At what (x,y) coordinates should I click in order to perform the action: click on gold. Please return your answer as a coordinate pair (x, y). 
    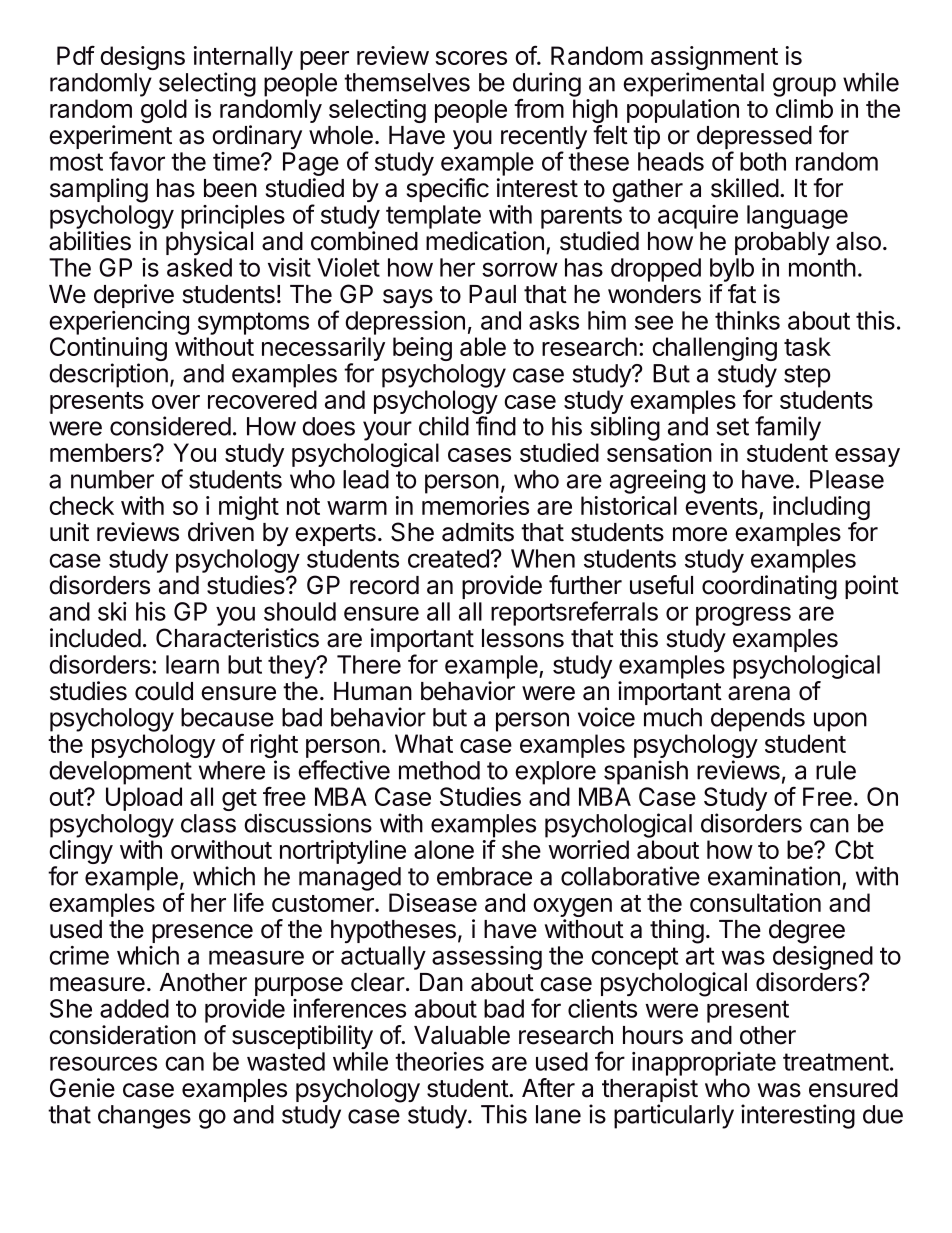
    Looking at the image, I should click on (164, 111).
